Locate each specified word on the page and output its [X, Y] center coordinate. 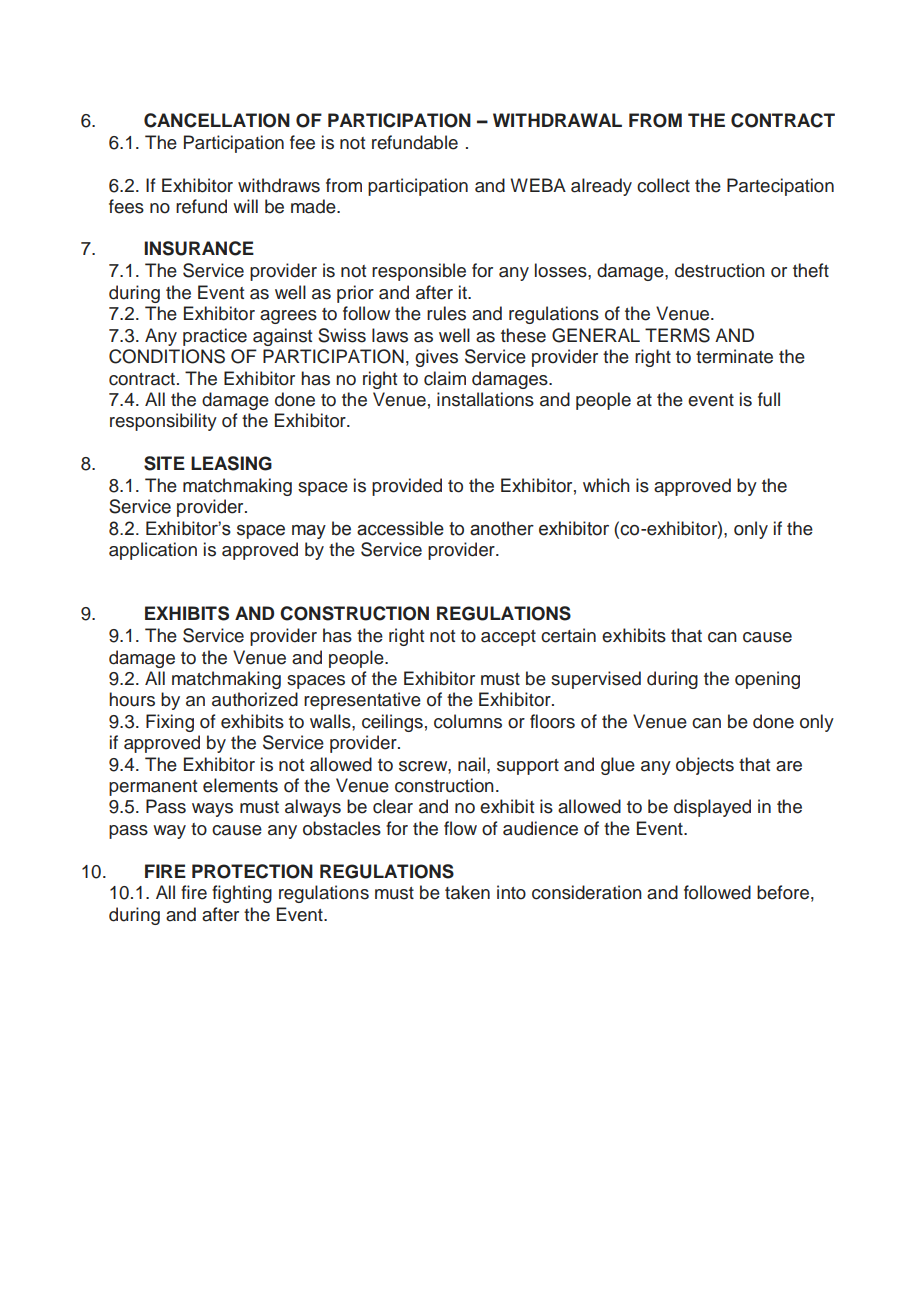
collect [663, 185]
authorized [255, 699]
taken [467, 892]
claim [445, 378]
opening [767, 680]
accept [508, 638]
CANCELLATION [217, 120]
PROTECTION [252, 871]
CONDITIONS [167, 356]
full [769, 399]
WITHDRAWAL [557, 120]
